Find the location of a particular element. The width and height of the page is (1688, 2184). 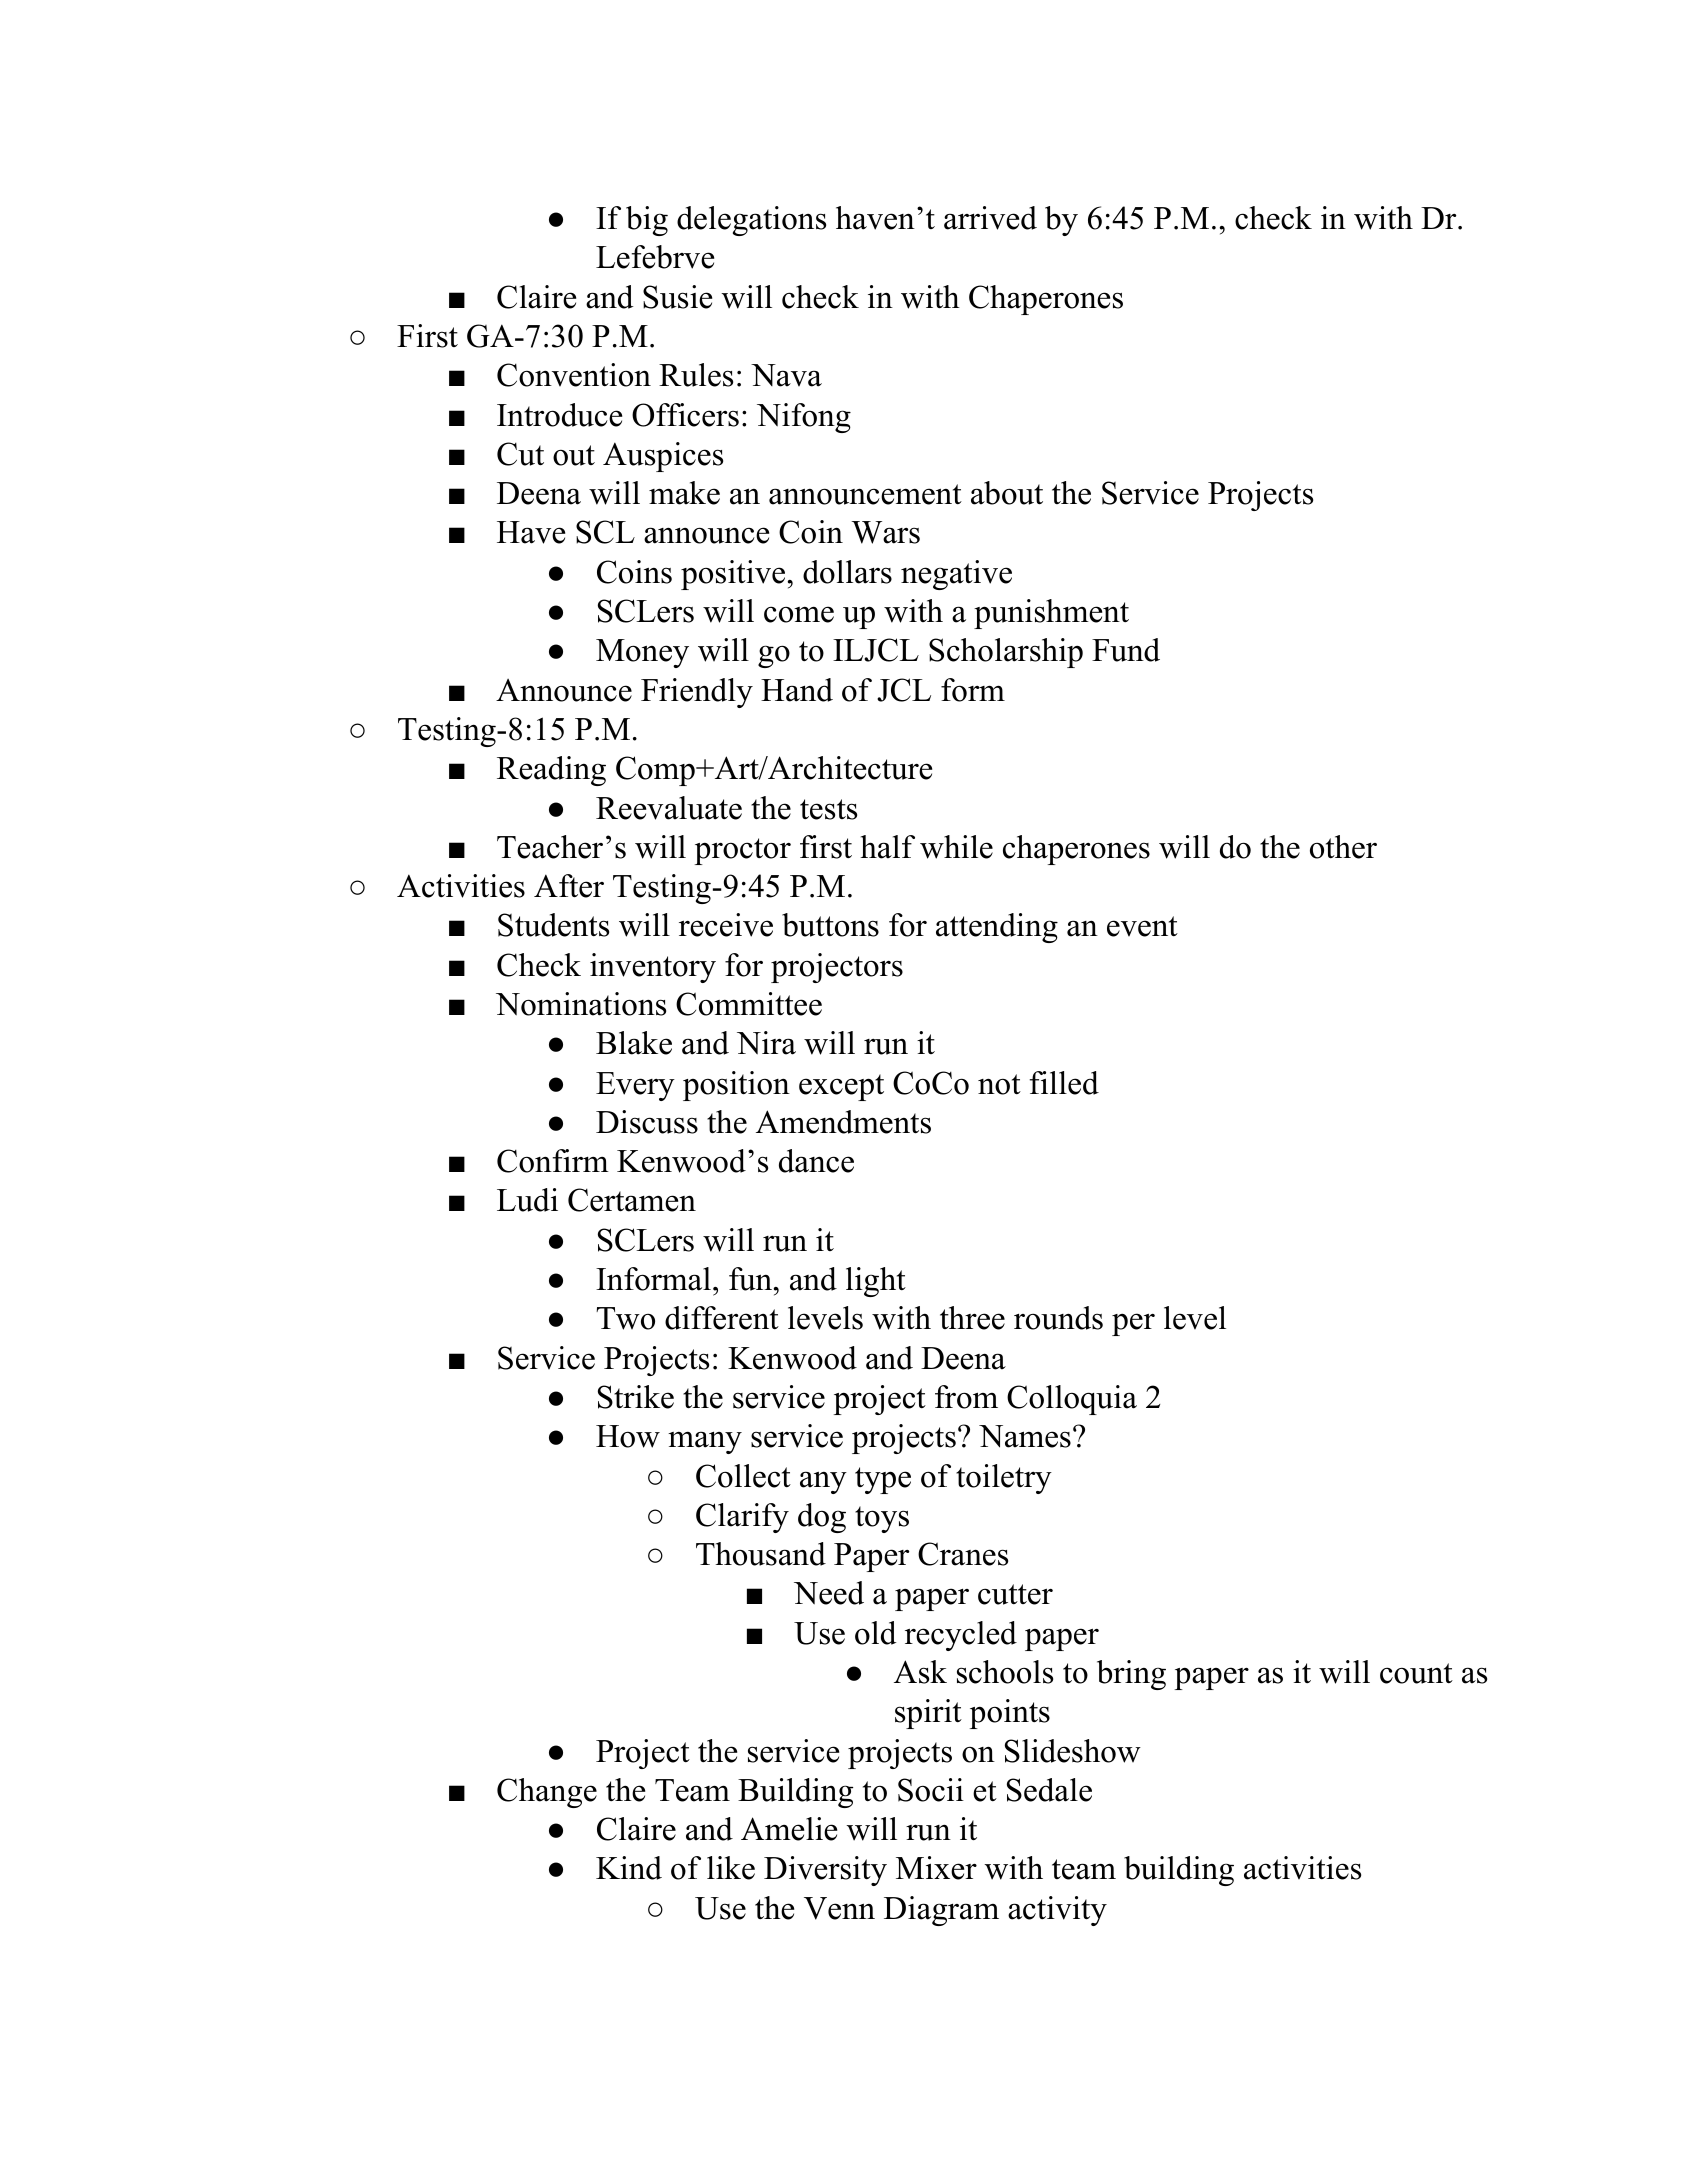

Kind is located at coordinates (629, 1868).
